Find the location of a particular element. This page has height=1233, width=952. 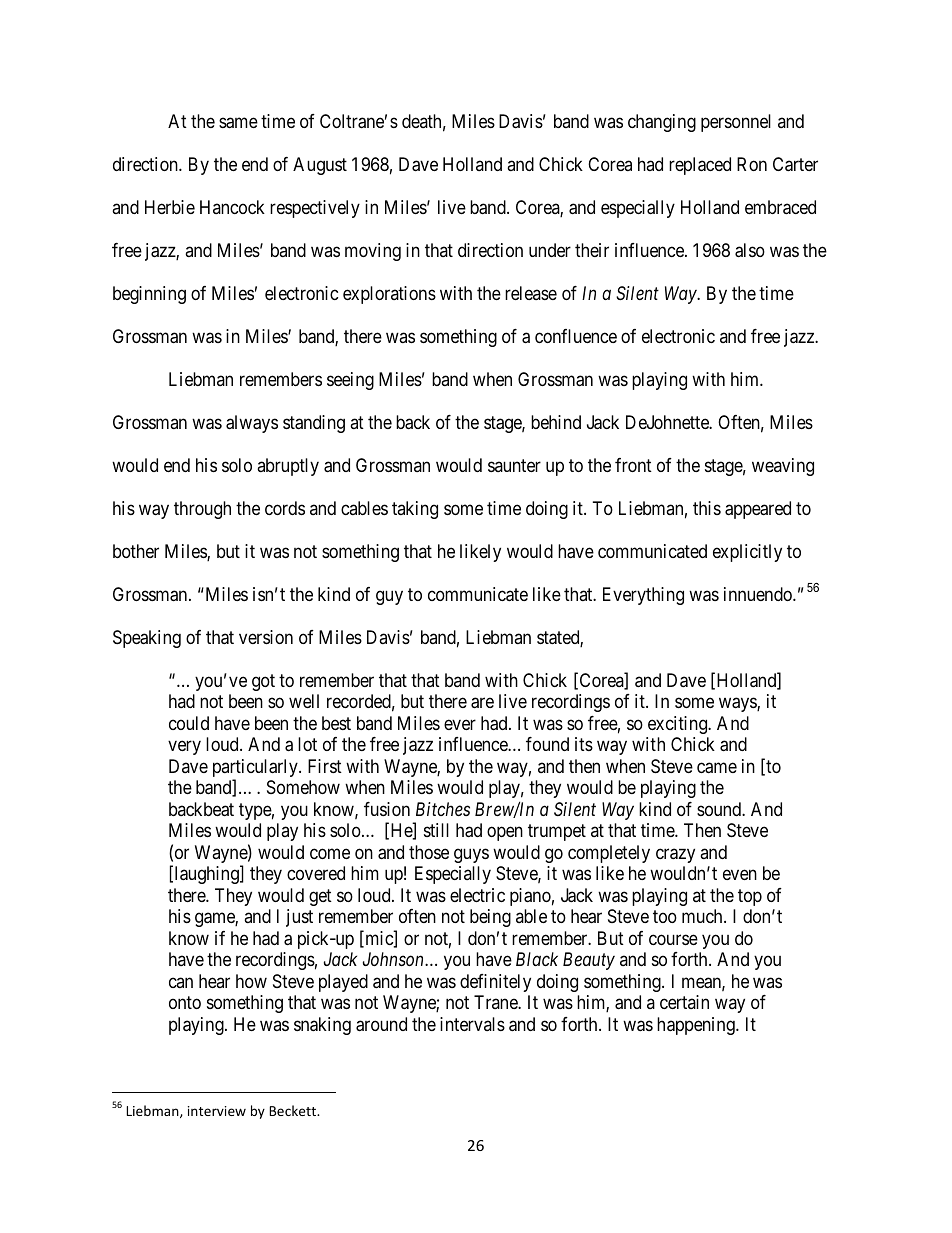

August is located at coordinates (320, 166).
